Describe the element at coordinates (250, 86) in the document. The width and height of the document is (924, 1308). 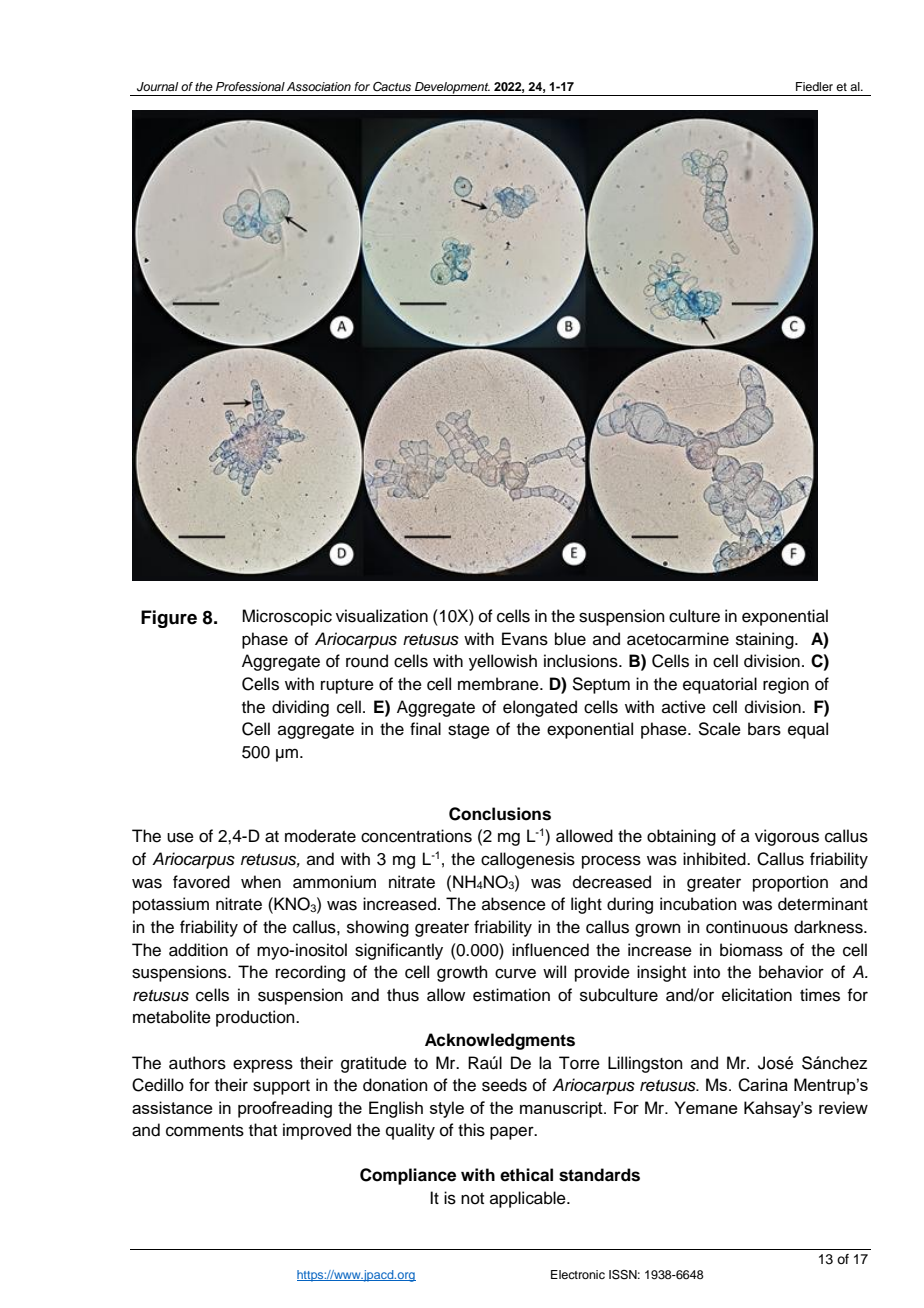
I see `Professional` at that location.
